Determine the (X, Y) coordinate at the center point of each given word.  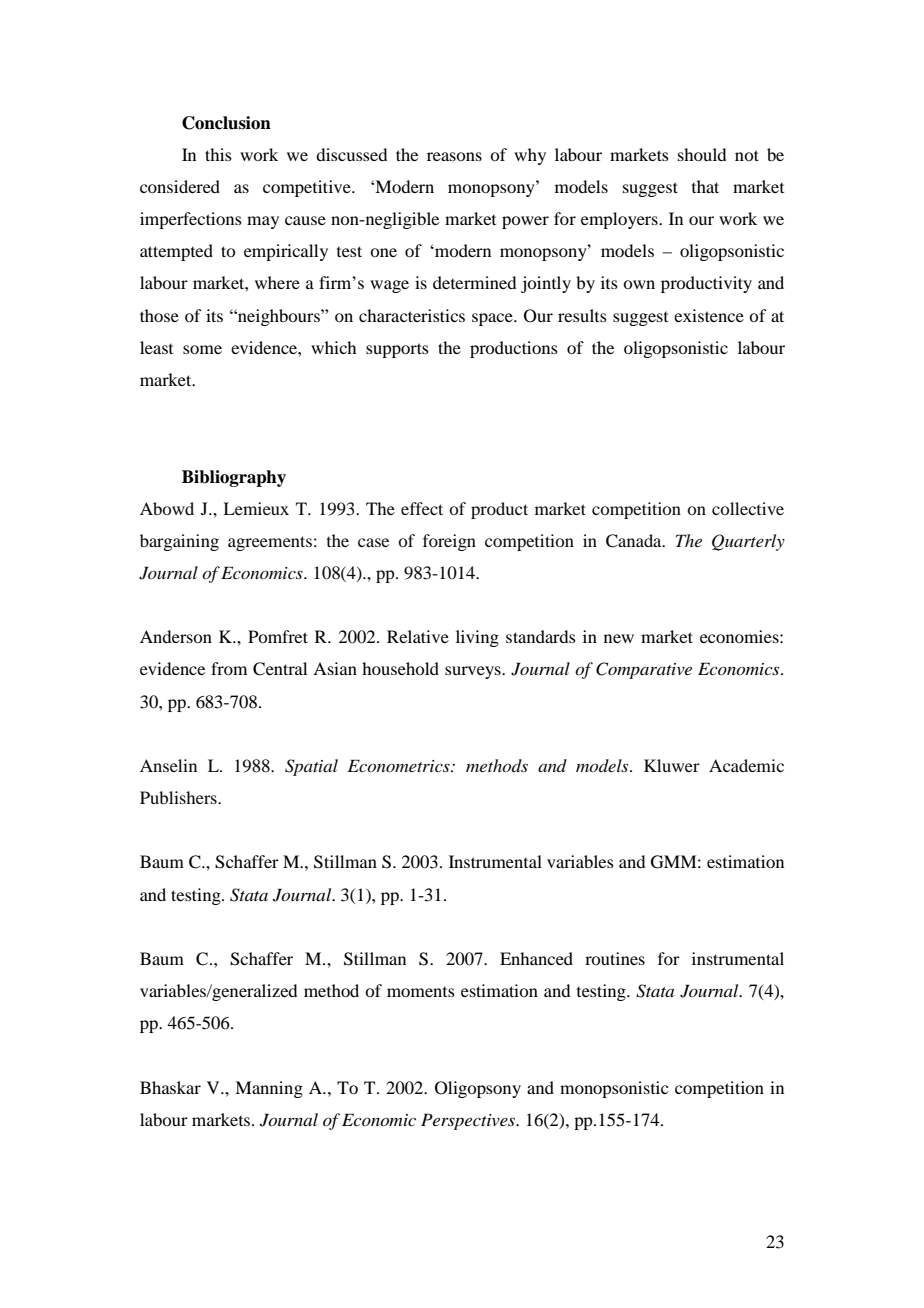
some (202, 349)
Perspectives (469, 1121)
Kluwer (672, 765)
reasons (454, 156)
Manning (269, 1089)
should (702, 154)
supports (397, 350)
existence (709, 315)
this (218, 154)
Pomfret (278, 636)
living (477, 638)
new (619, 638)
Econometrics (400, 765)
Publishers (179, 797)
